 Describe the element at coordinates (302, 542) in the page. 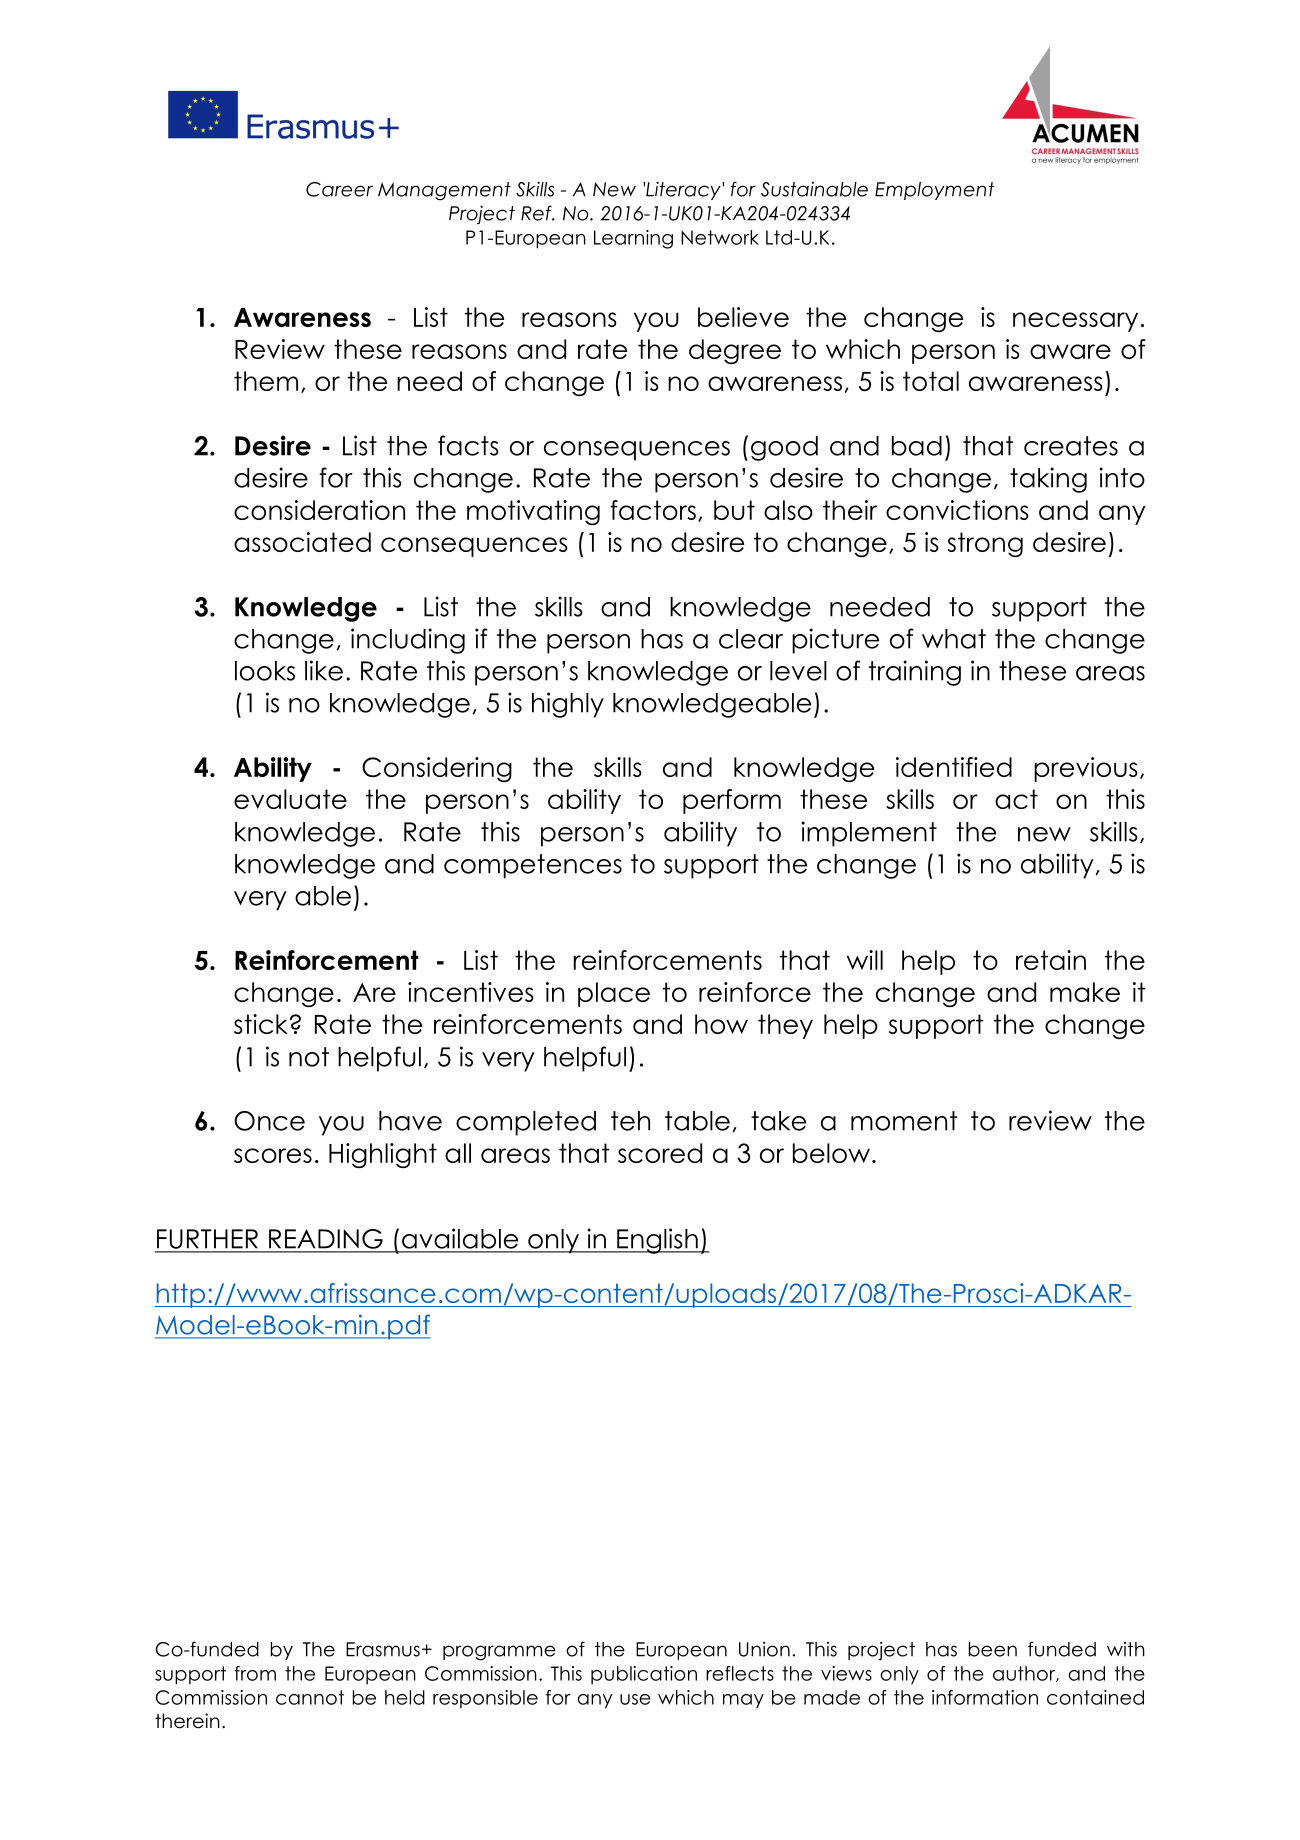

I see `associated` at that location.
